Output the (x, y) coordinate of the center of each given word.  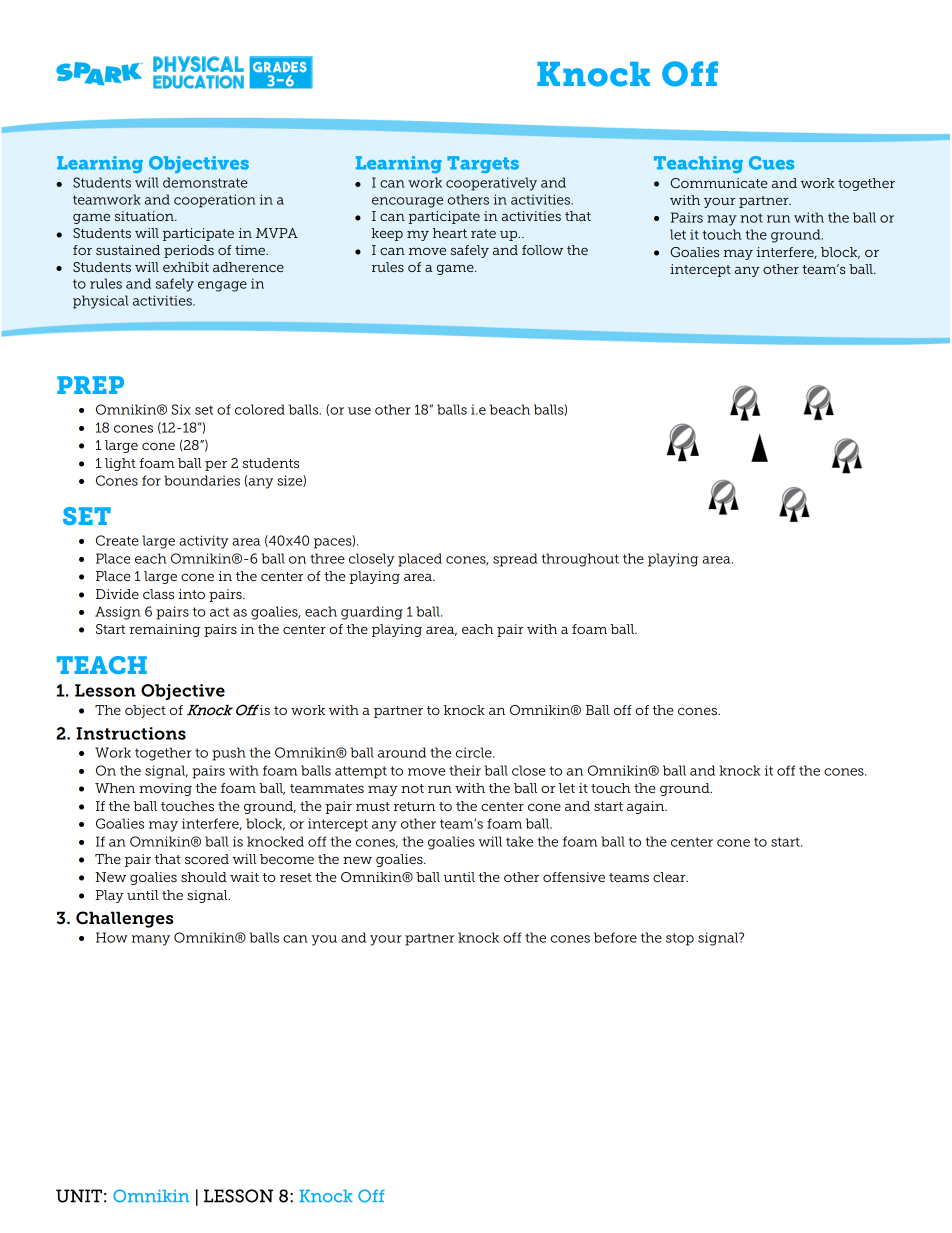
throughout (580, 560)
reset (296, 877)
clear (670, 877)
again (647, 807)
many (151, 940)
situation (145, 216)
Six (181, 409)
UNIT (79, 1196)
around (402, 752)
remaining (164, 630)
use (359, 411)
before (615, 937)
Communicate (719, 183)
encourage (407, 202)
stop (680, 939)
